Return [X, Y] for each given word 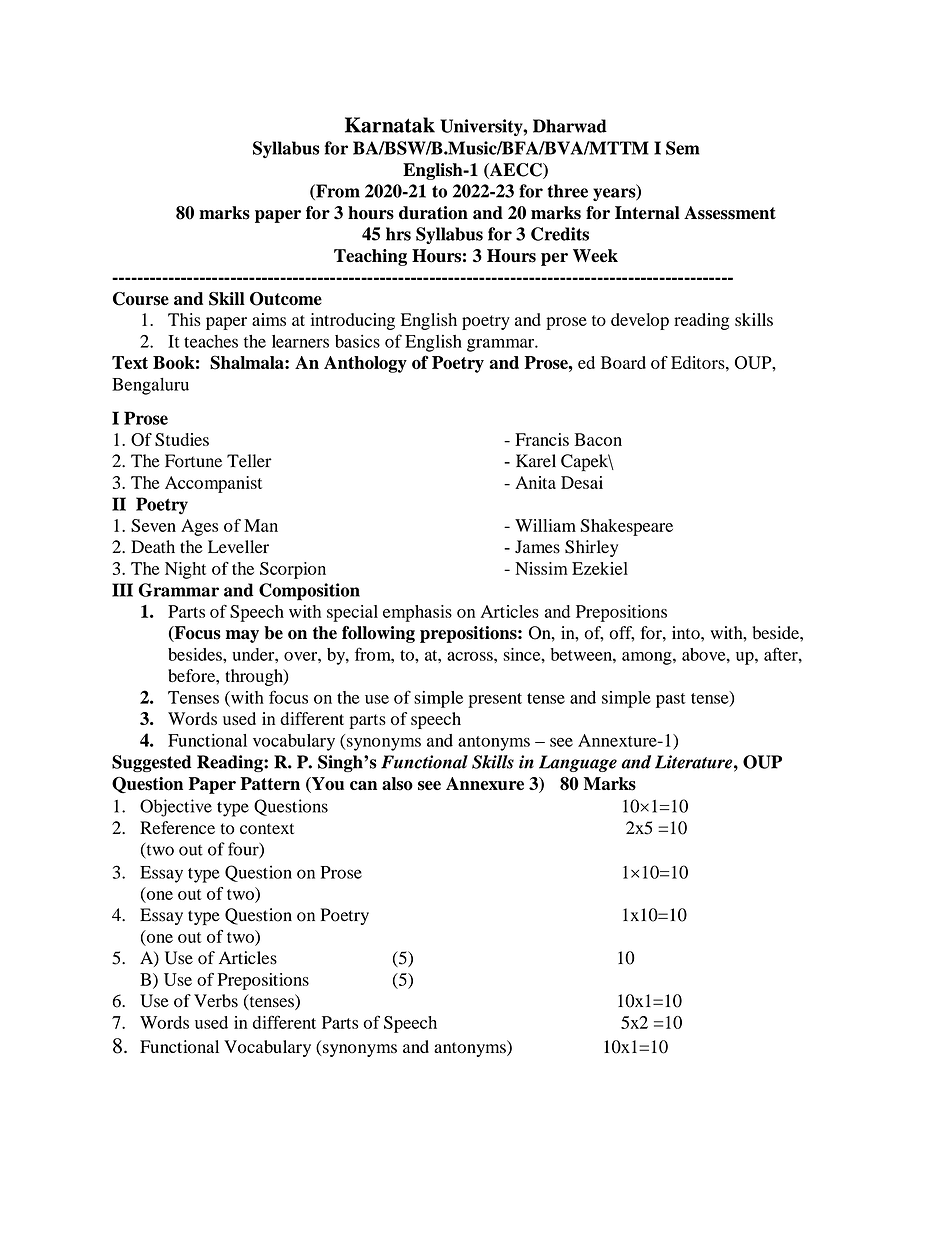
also [397, 784]
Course [141, 299]
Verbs [216, 1001]
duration [433, 213]
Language [578, 763]
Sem [683, 148]
